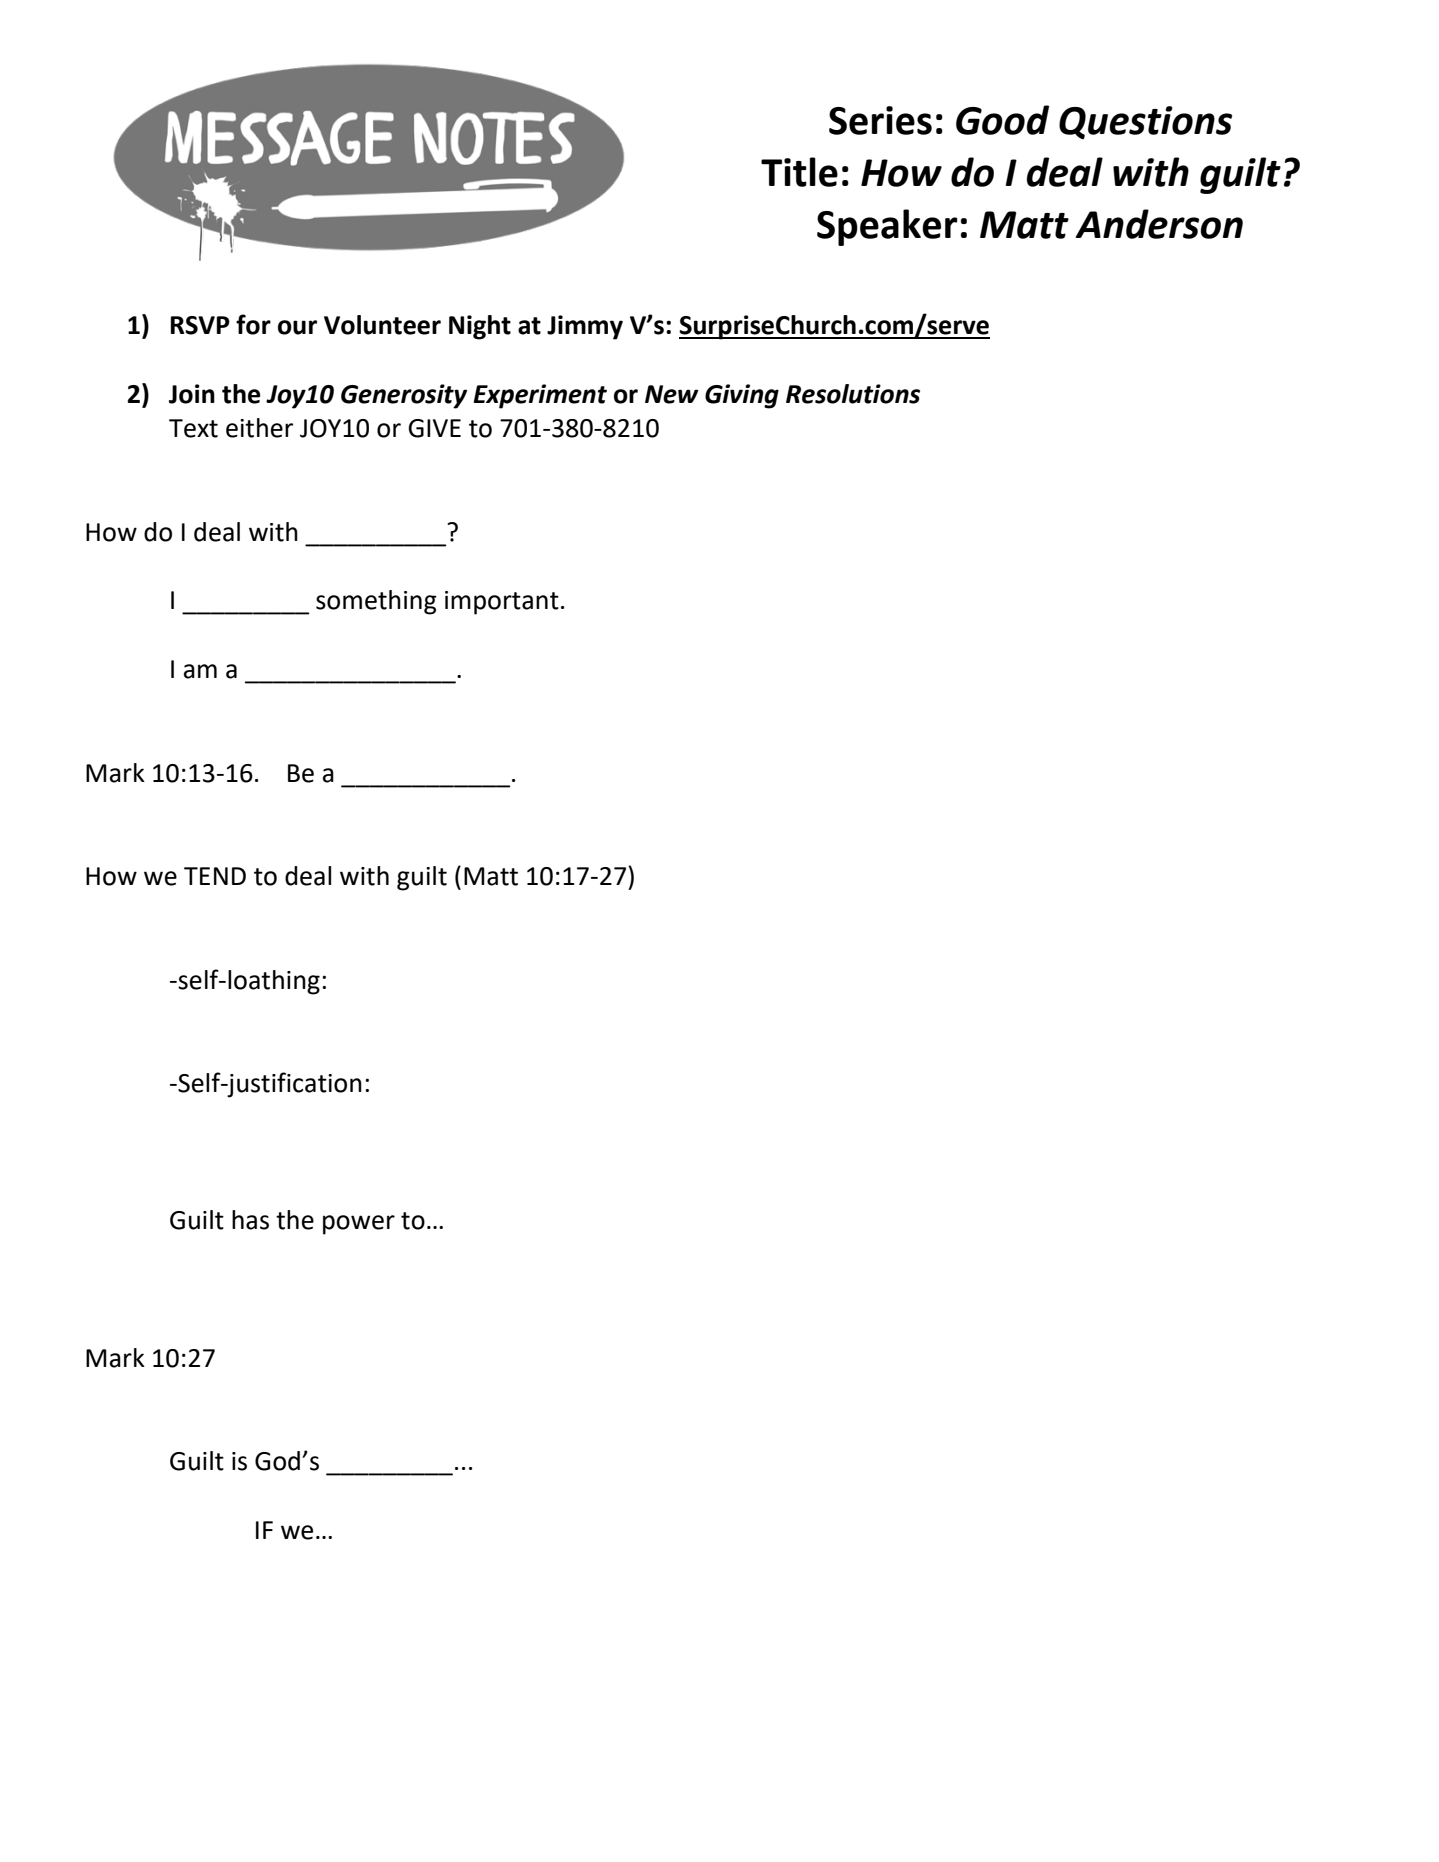 This image has width=1439, height=1862. I want to click on Title, so click(799, 172).
